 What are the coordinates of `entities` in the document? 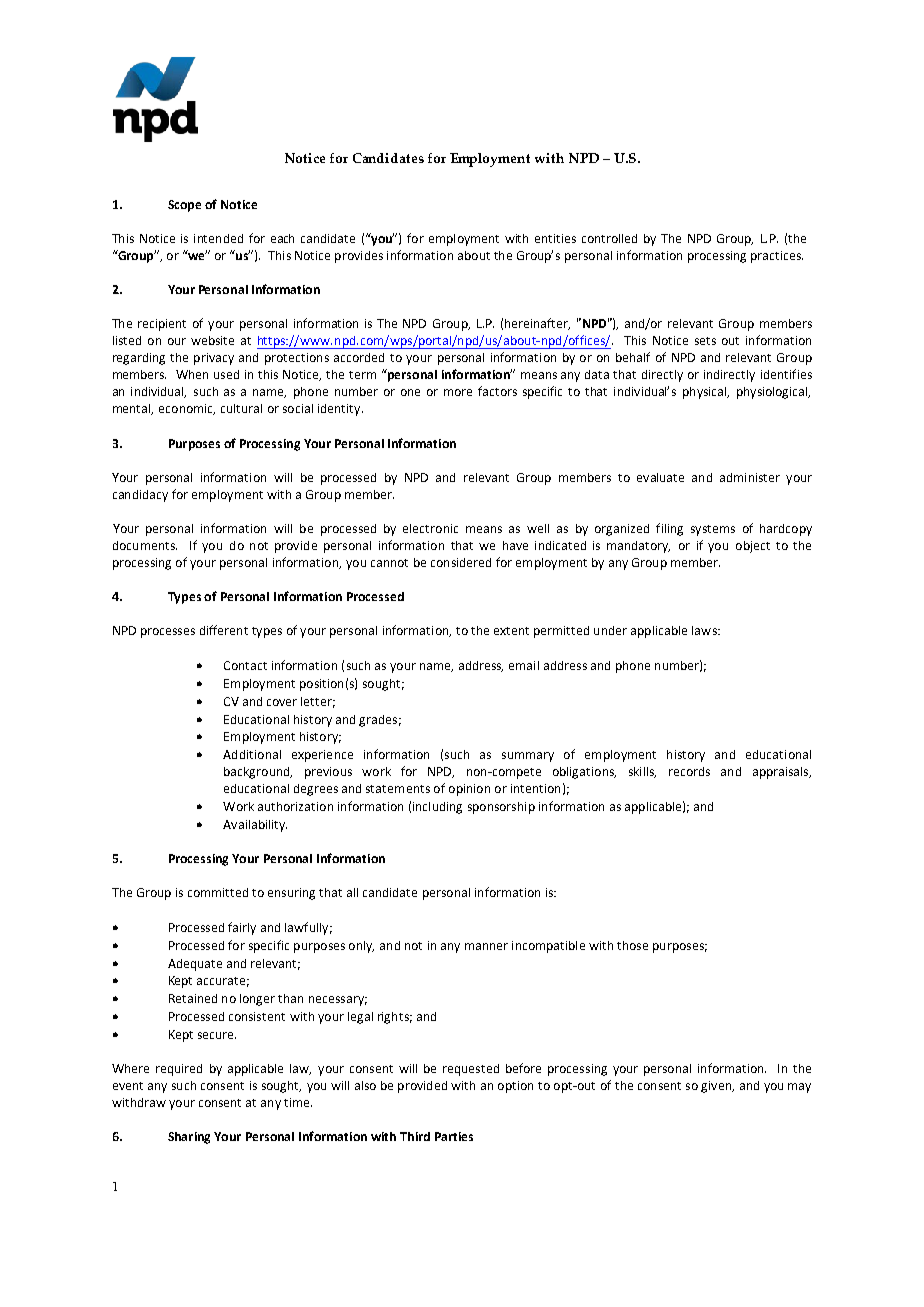 It's located at (555, 238).
